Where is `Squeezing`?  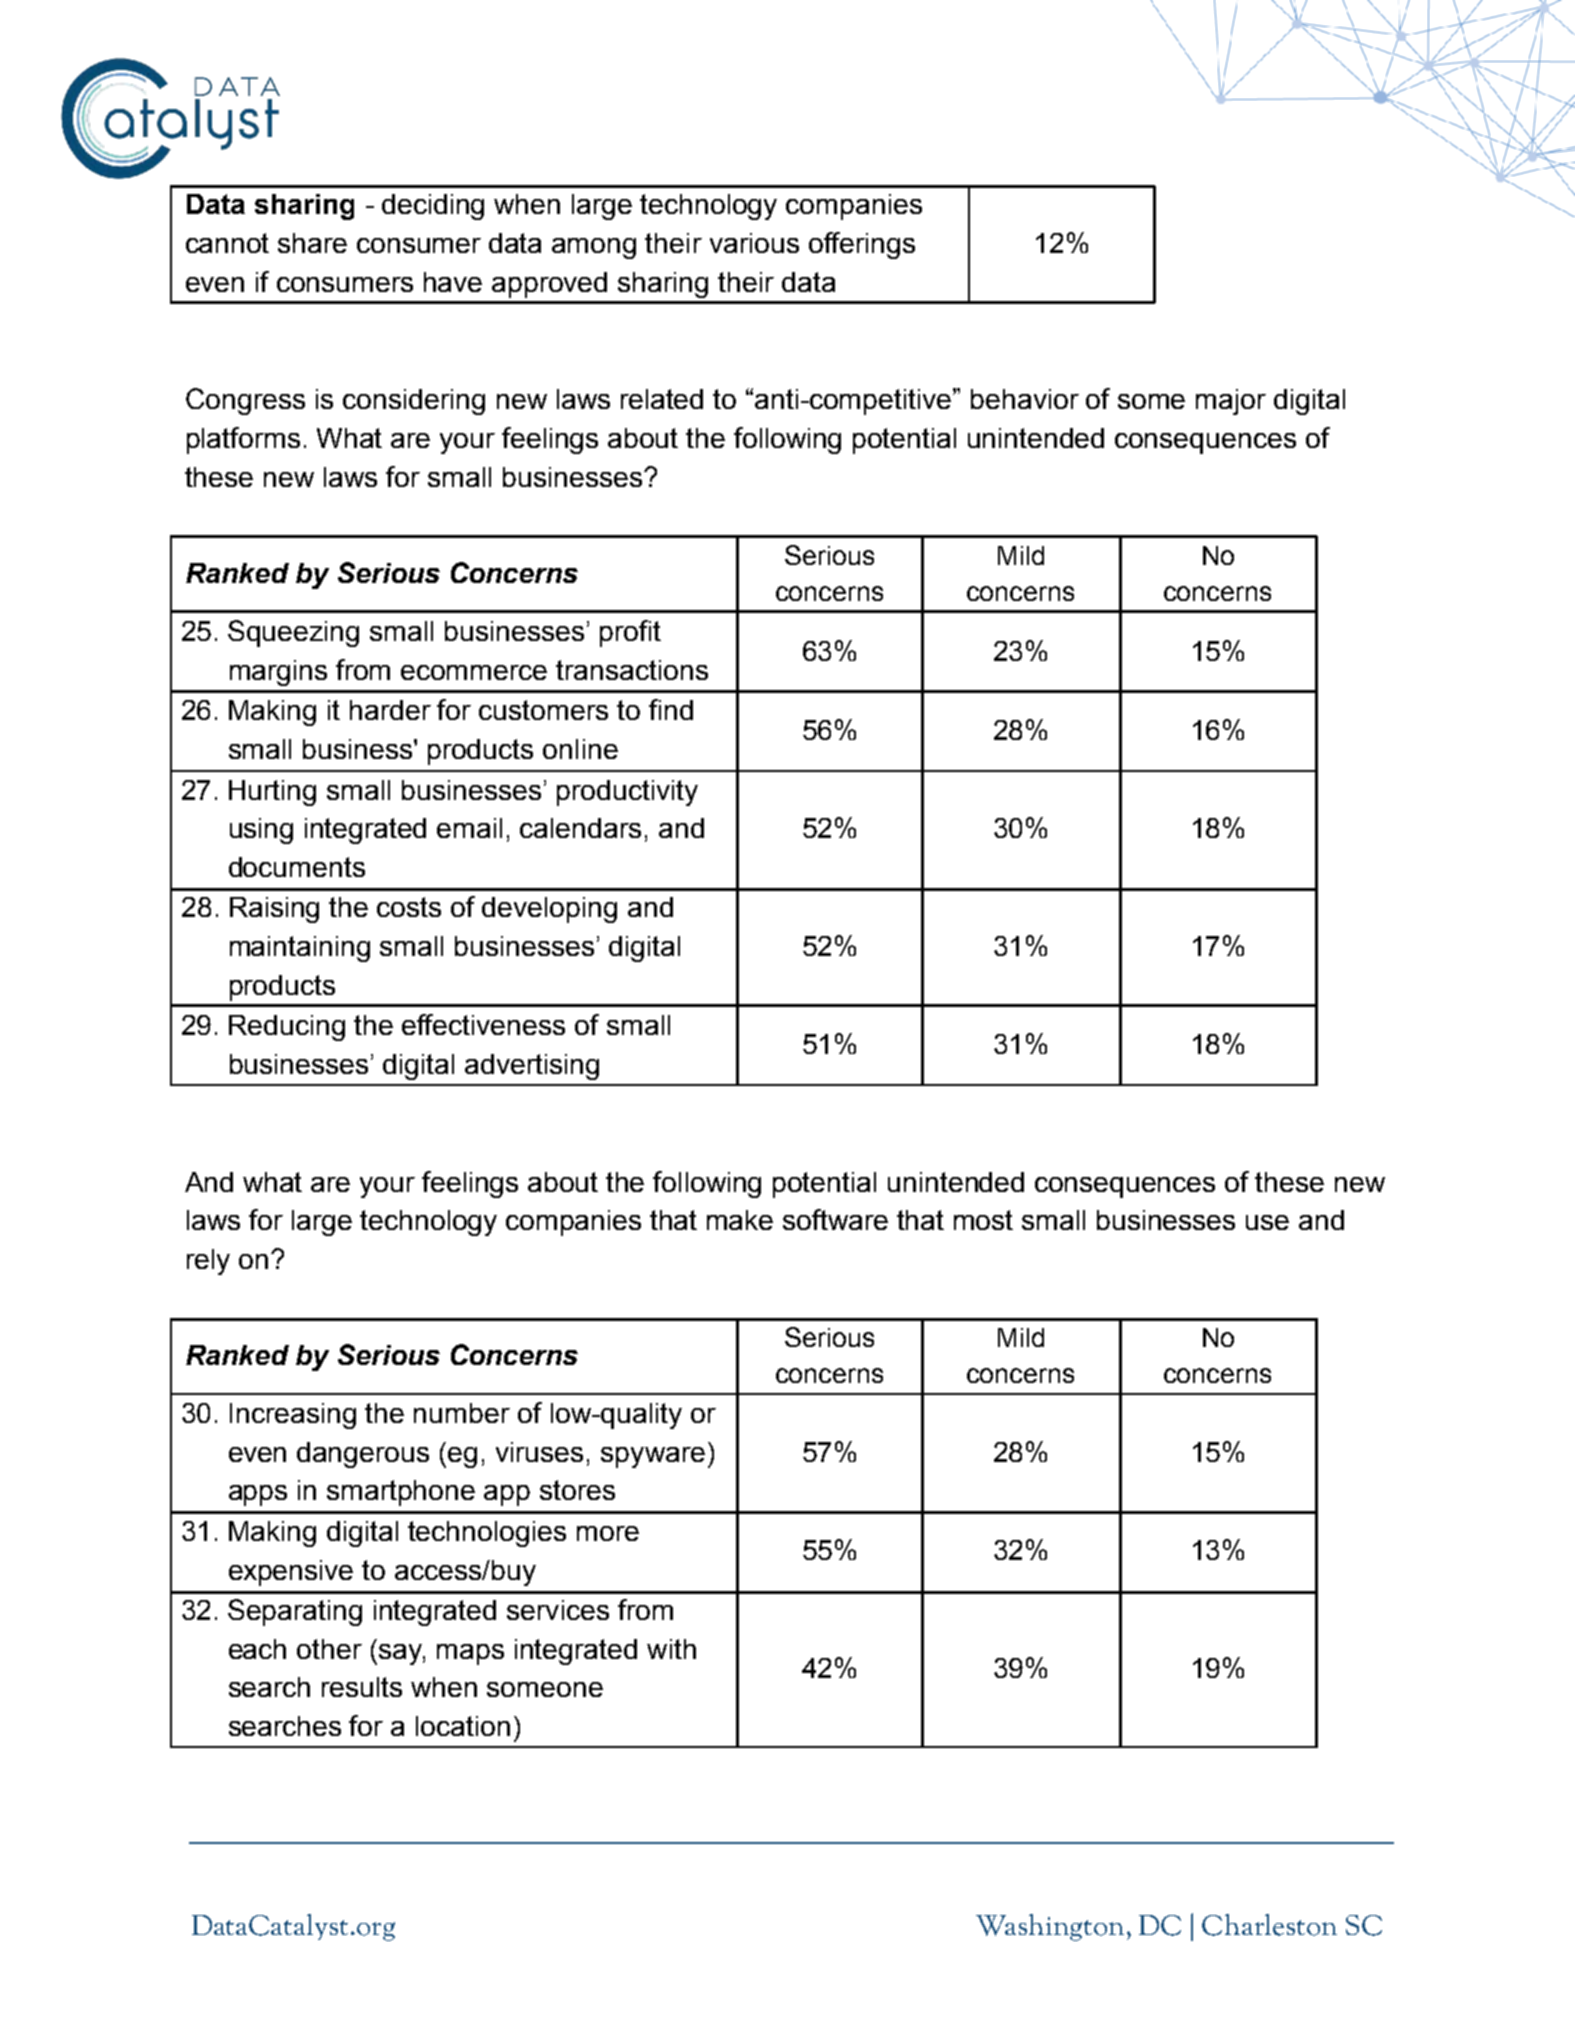
Squeezing is located at coordinates (293, 633).
